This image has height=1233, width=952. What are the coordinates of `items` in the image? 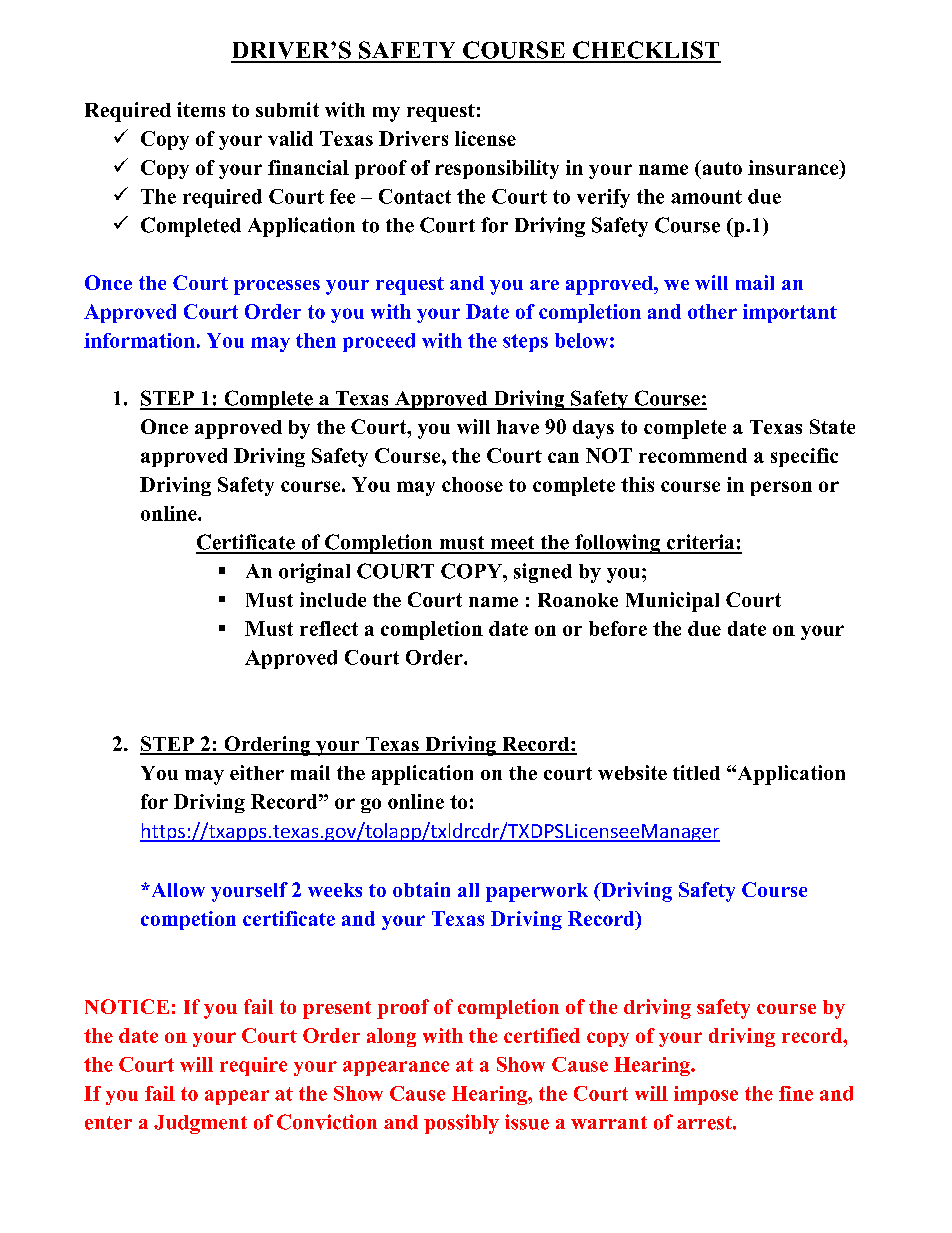 It's located at (201, 109).
